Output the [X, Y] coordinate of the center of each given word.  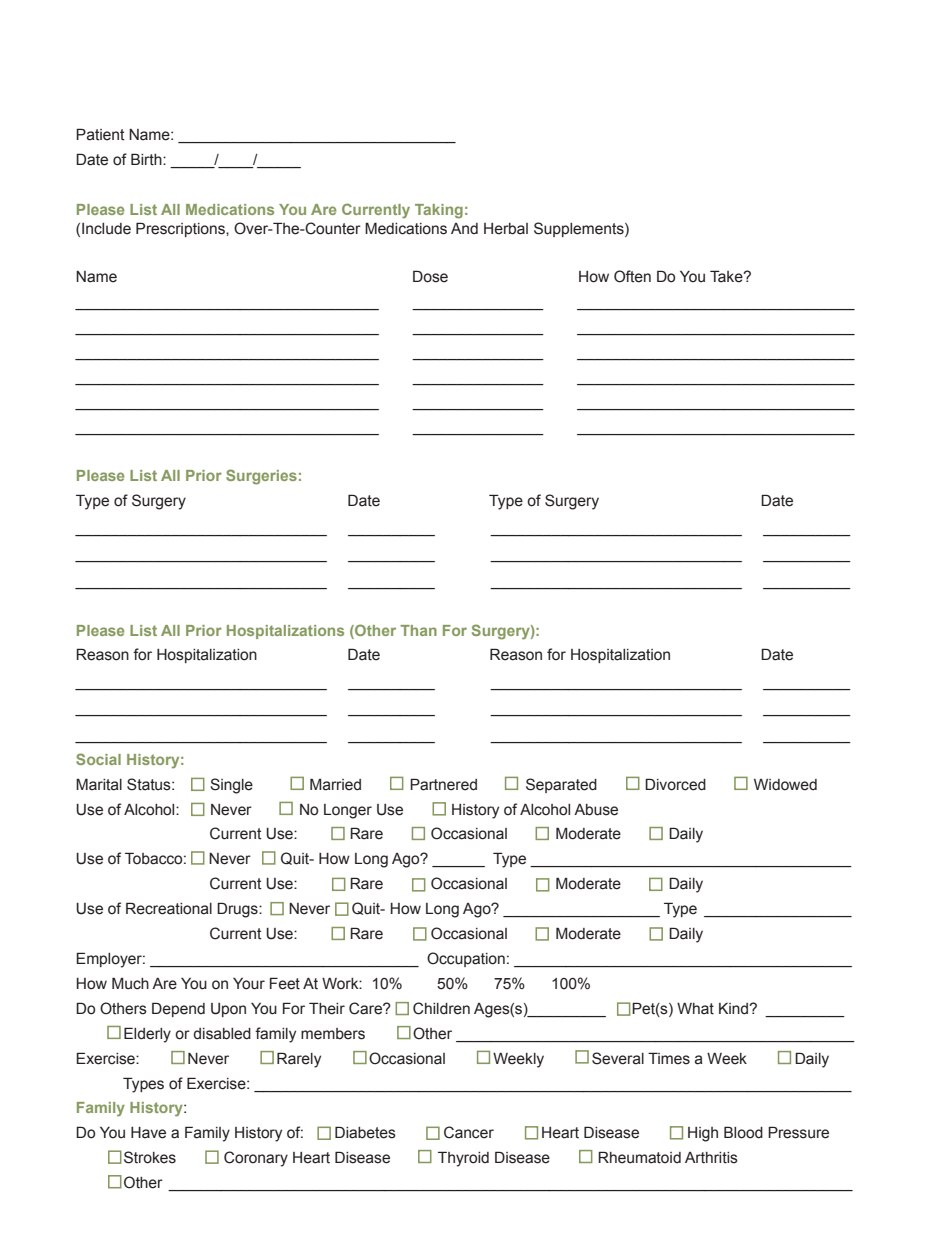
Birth [147, 159]
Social [98, 759]
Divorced [675, 784]
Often [632, 276]
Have [148, 1133]
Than [418, 630]
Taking [439, 211]
